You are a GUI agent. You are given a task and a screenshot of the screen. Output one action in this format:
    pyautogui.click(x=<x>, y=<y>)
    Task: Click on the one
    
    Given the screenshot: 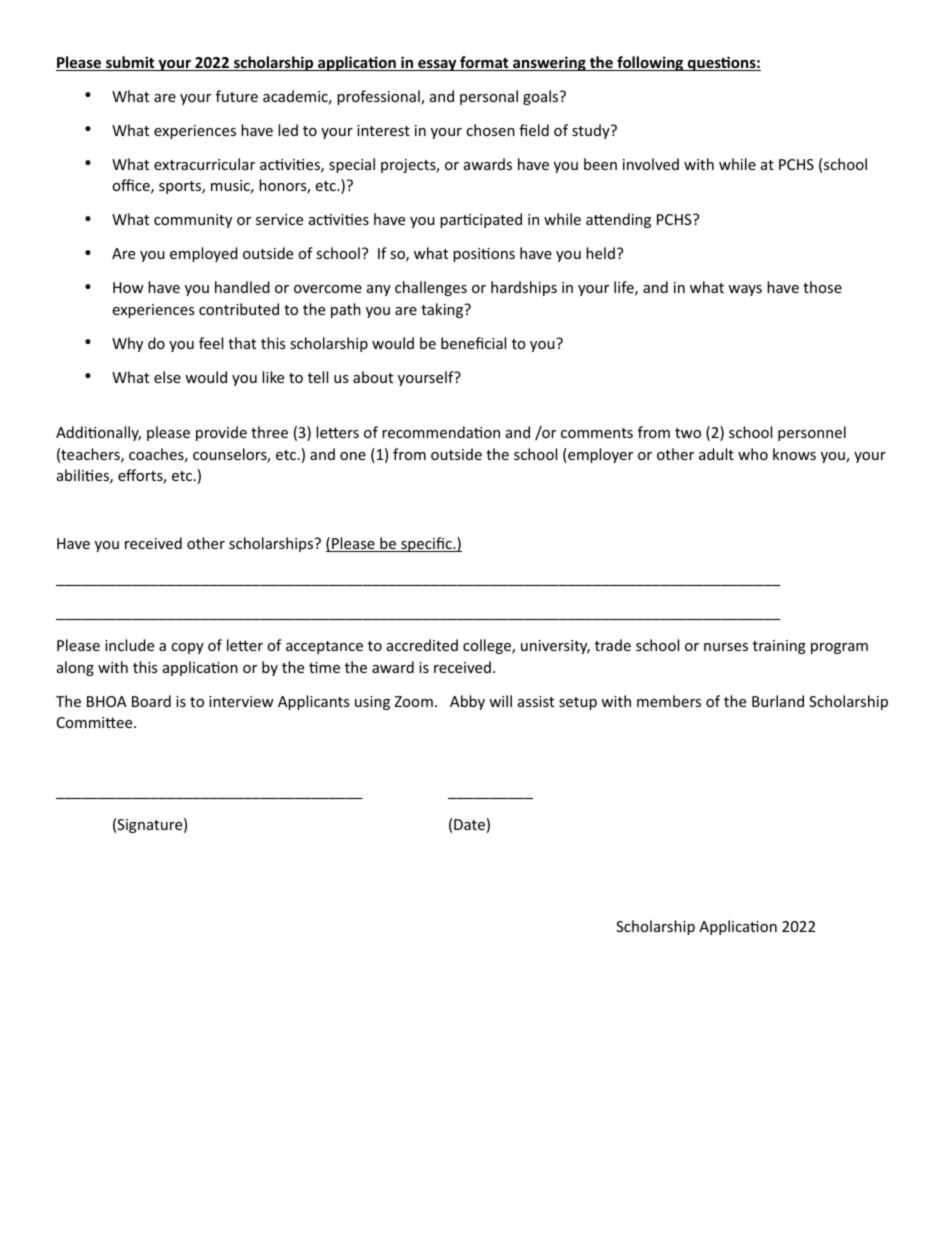 What is the action you would take?
    pyautogui.click(x=353, y=456)
